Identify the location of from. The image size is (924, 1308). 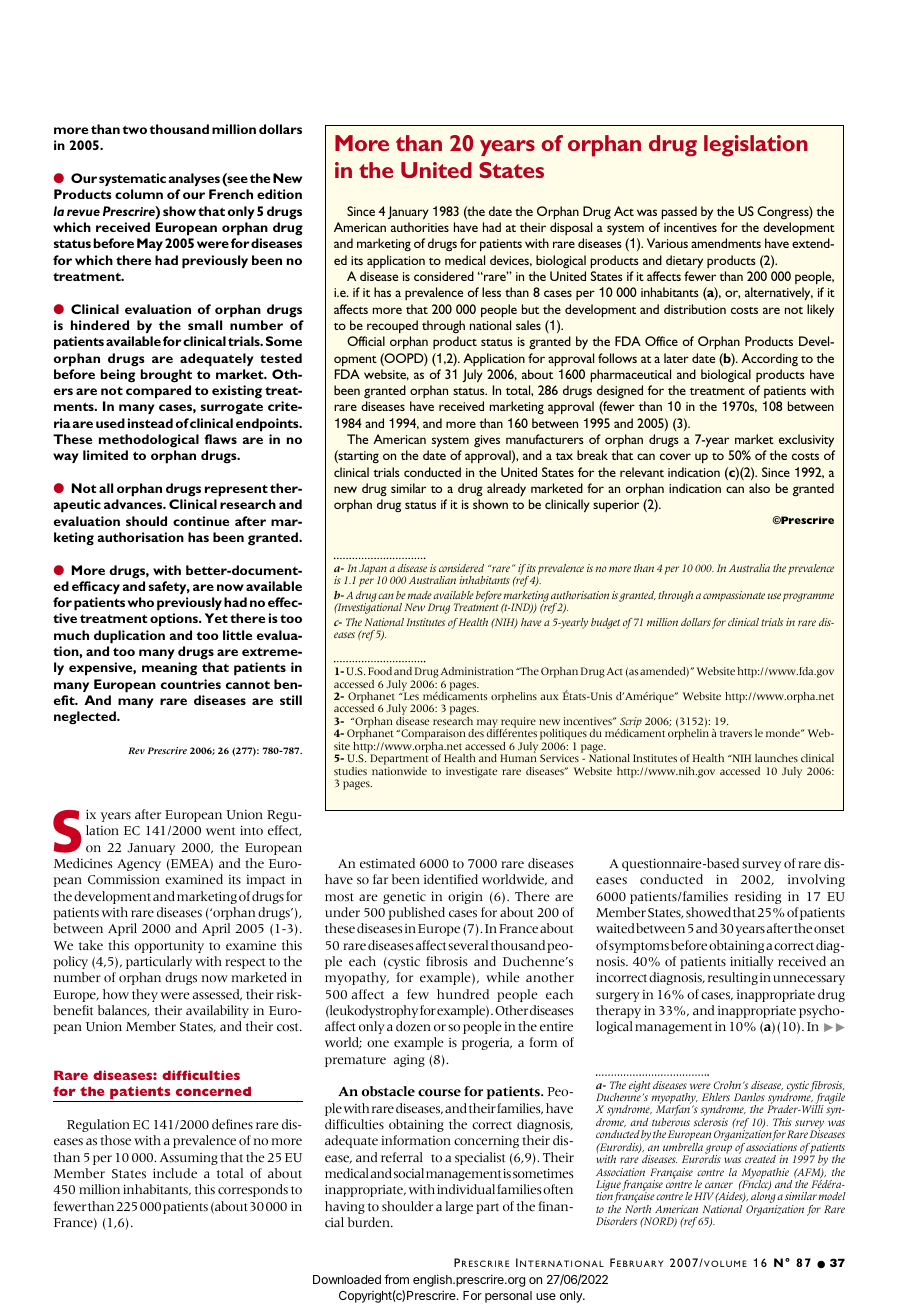
(396, 1279).
